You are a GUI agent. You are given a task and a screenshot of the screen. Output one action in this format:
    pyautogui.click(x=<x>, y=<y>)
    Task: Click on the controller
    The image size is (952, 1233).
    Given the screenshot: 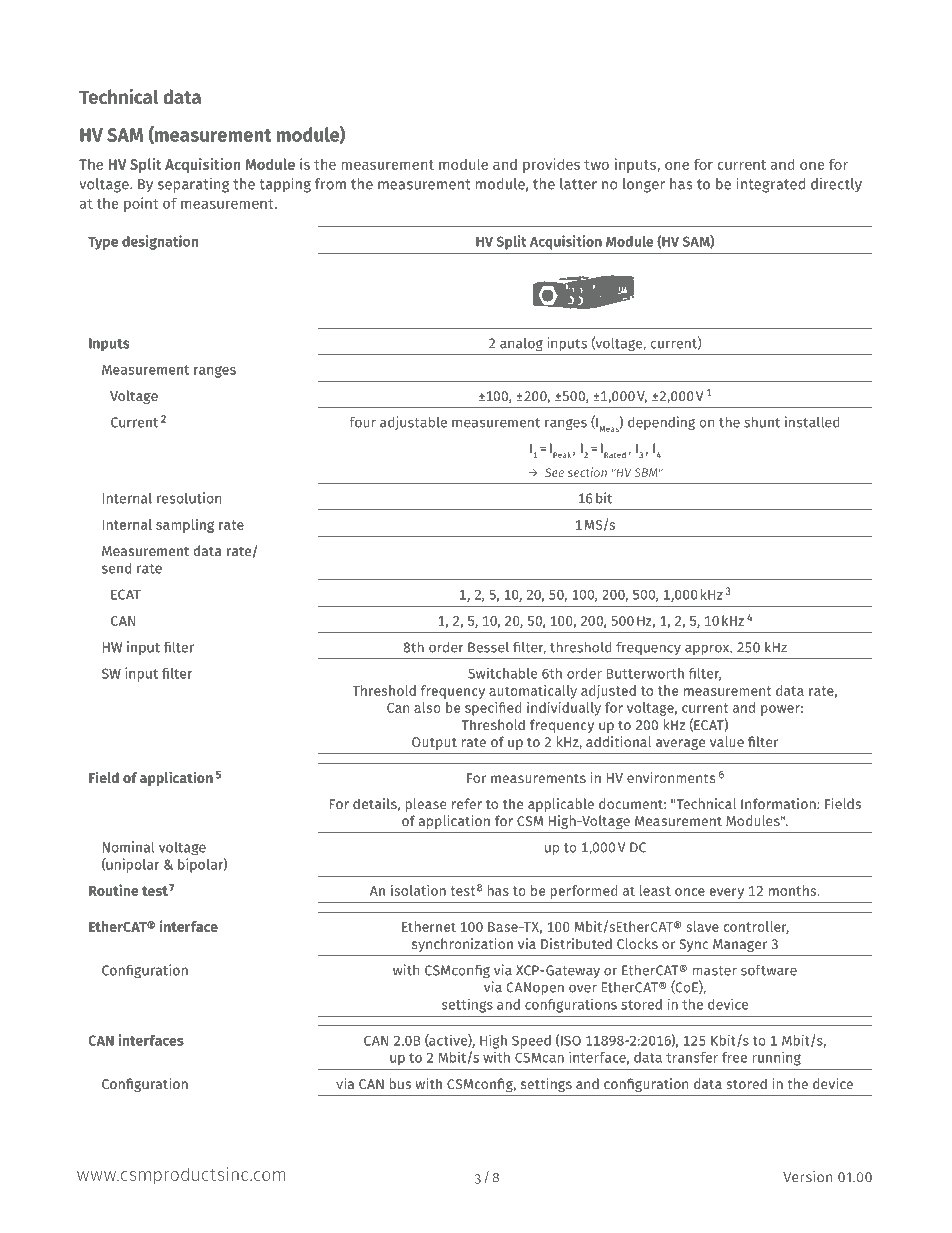 What is the action you would take?
    pyautogui.click(x=756, y=927)
